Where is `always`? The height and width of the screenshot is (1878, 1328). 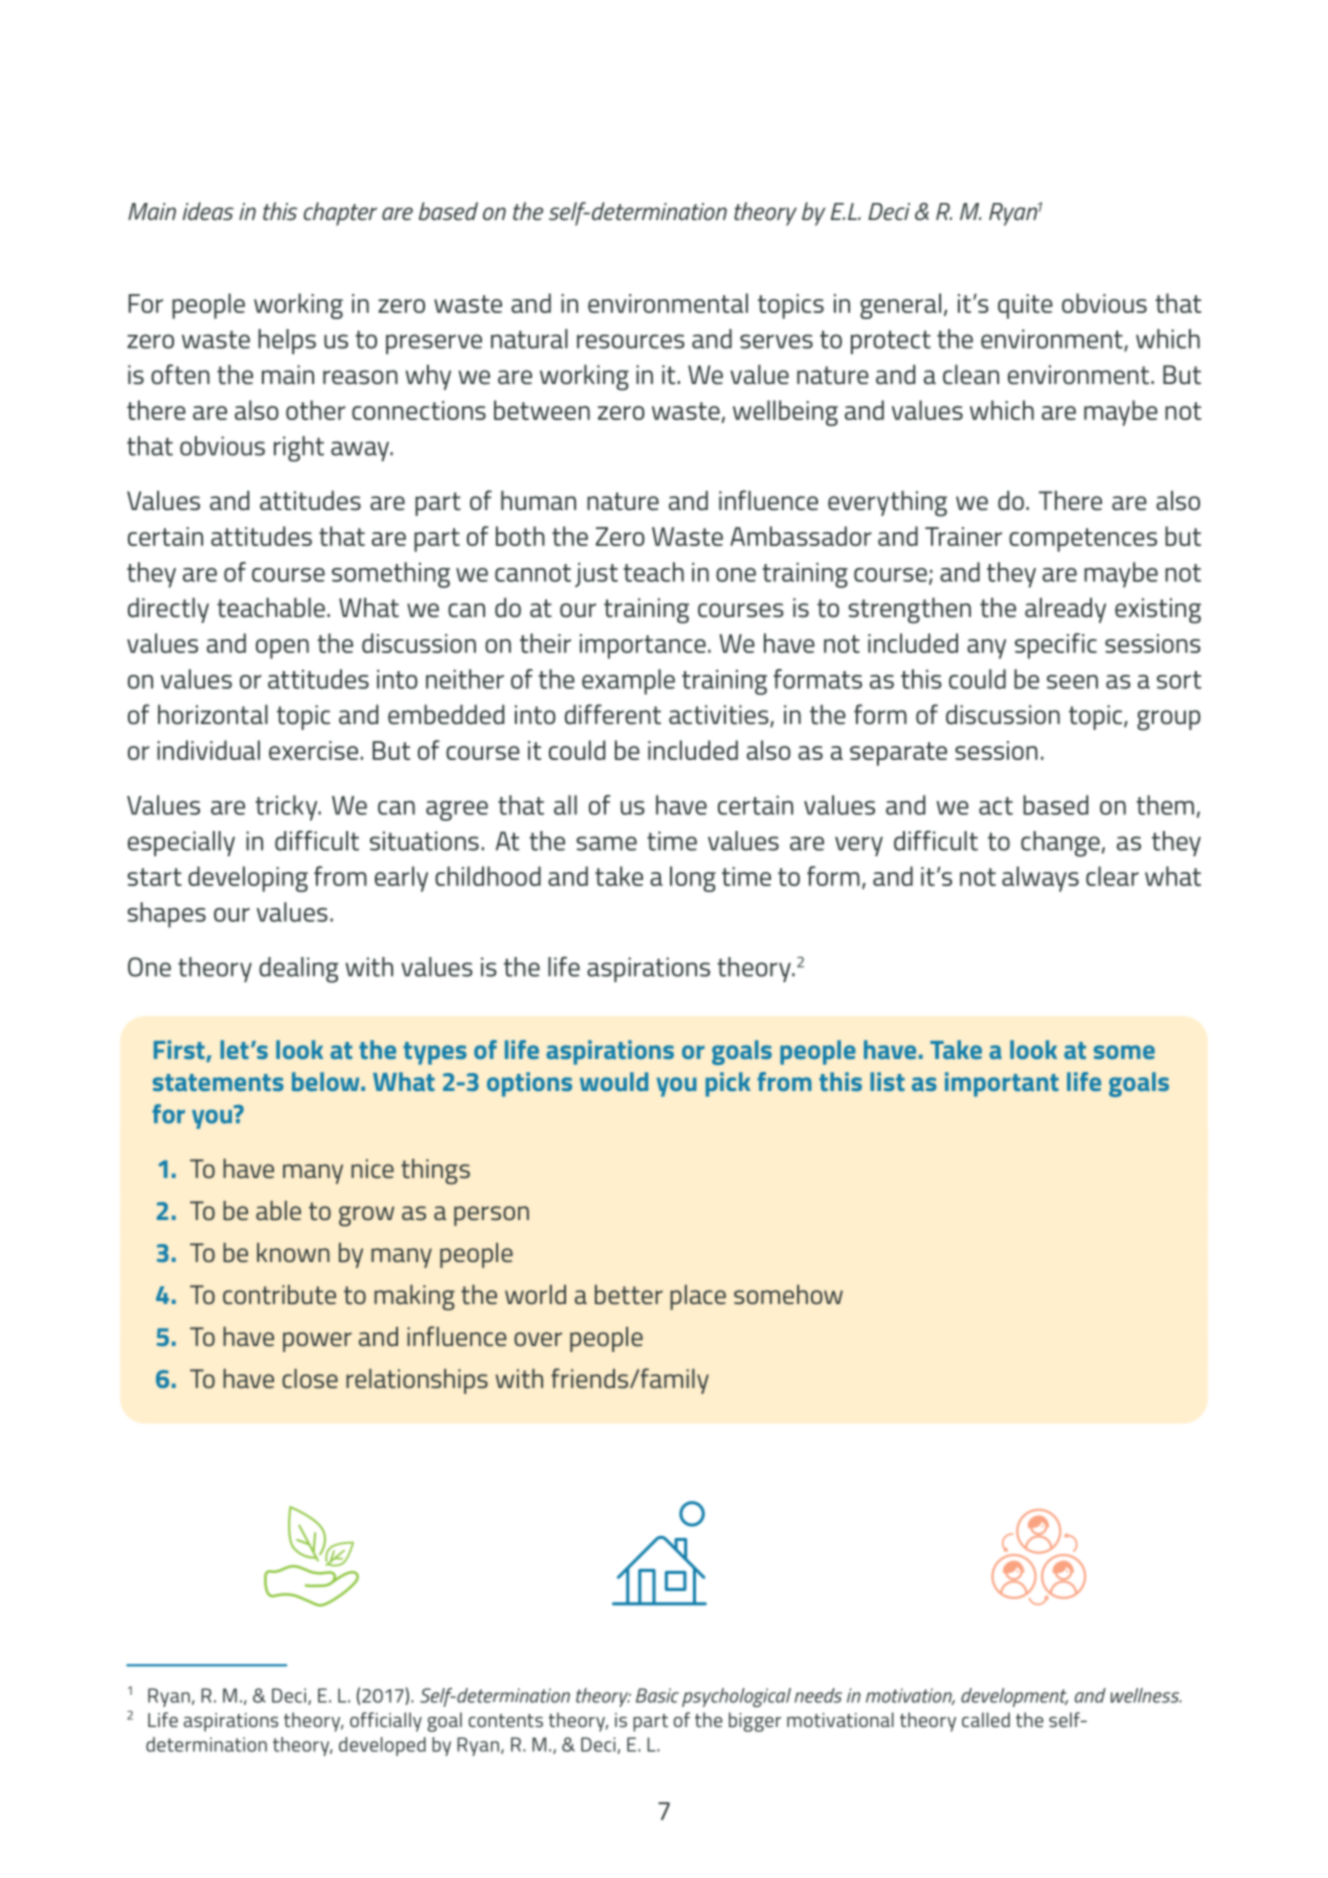 always is located at coordinates (1040, 879).
